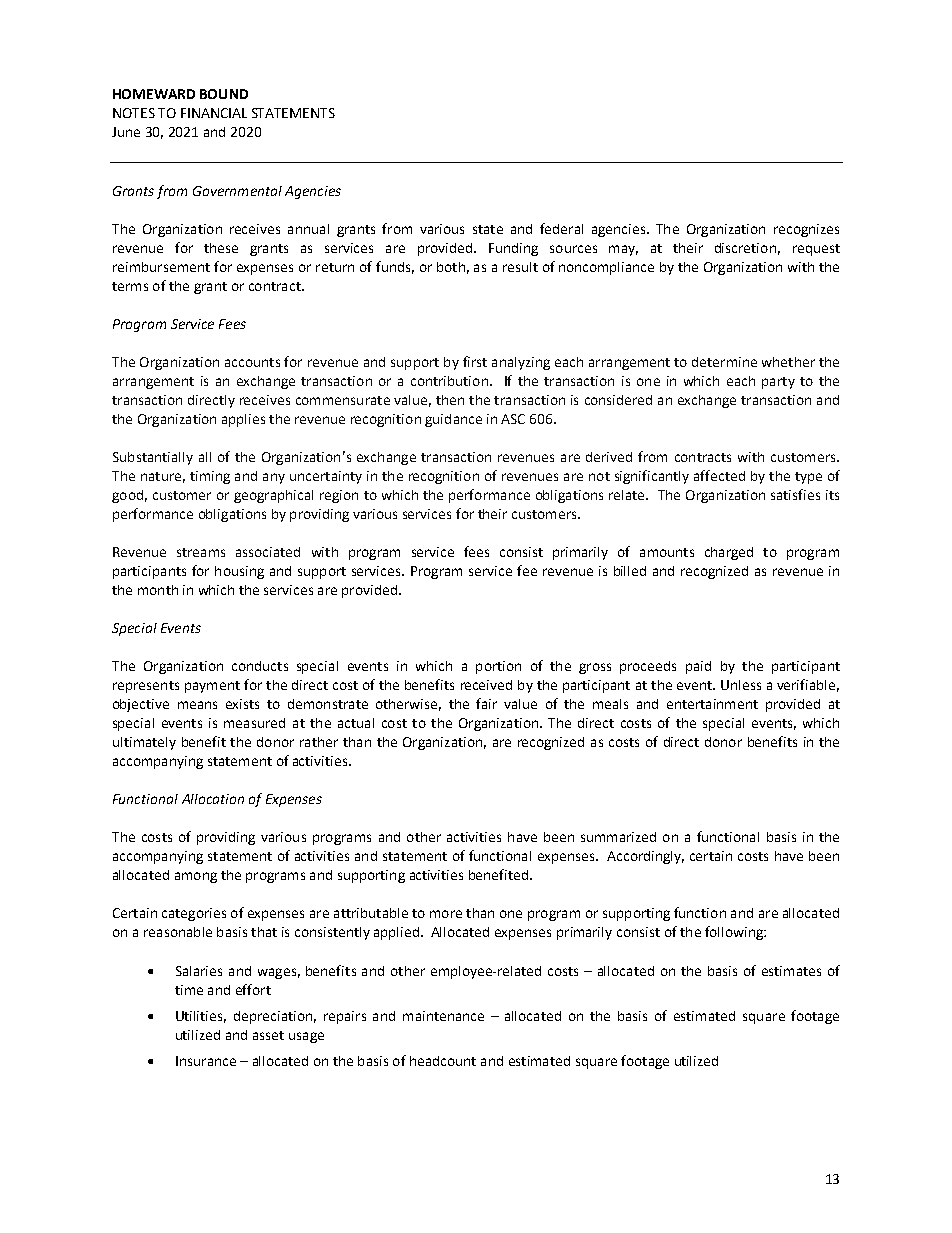 The height and width of the screenshot is (1233, 952). Describe the element at coordinates (206, 1061) in the screenshot. I see `Insurance` at that location.
